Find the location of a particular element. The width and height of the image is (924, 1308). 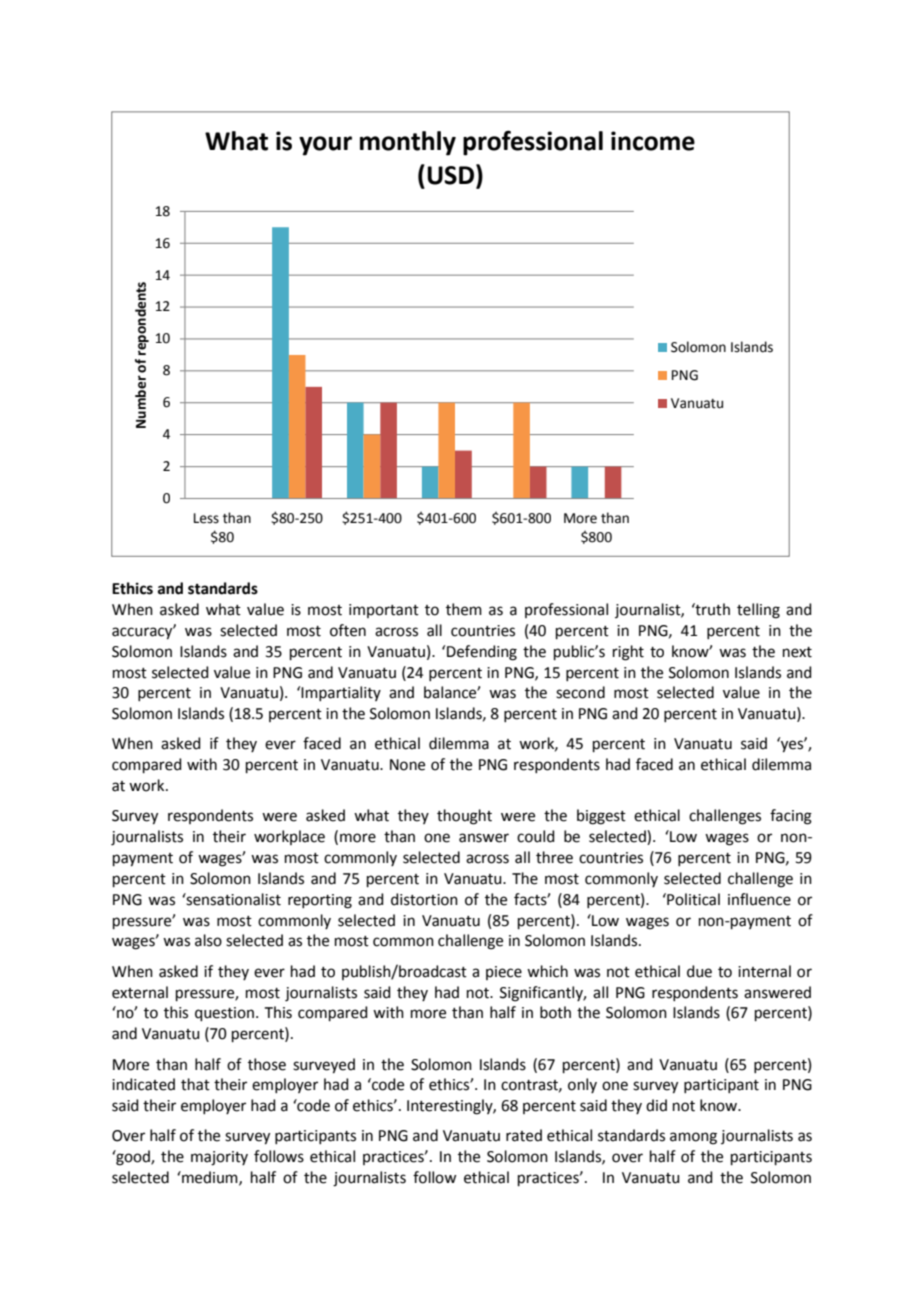

majority is located at coordinates (219, 1158).
